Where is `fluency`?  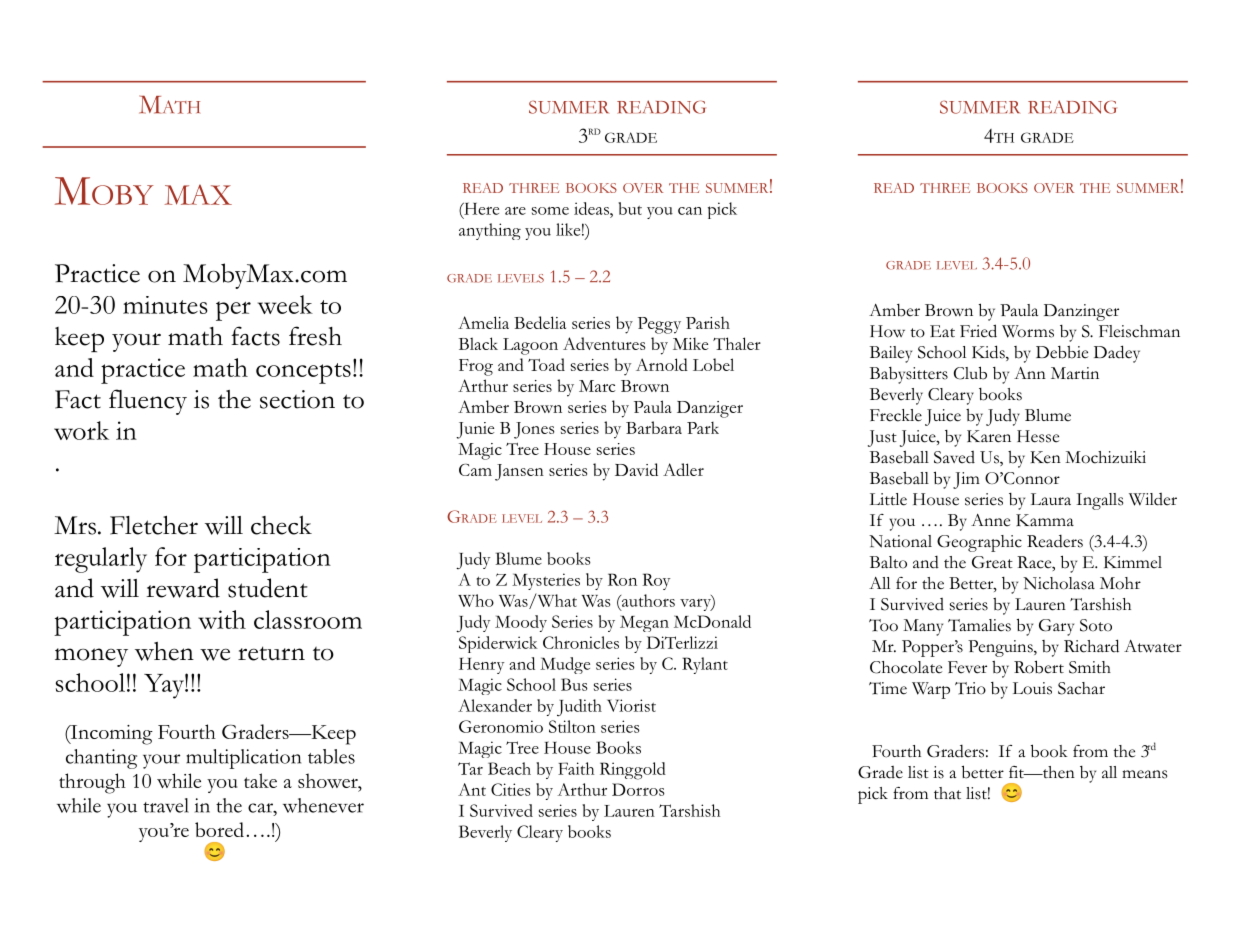
fluency is located at coordinates (148, 402).
